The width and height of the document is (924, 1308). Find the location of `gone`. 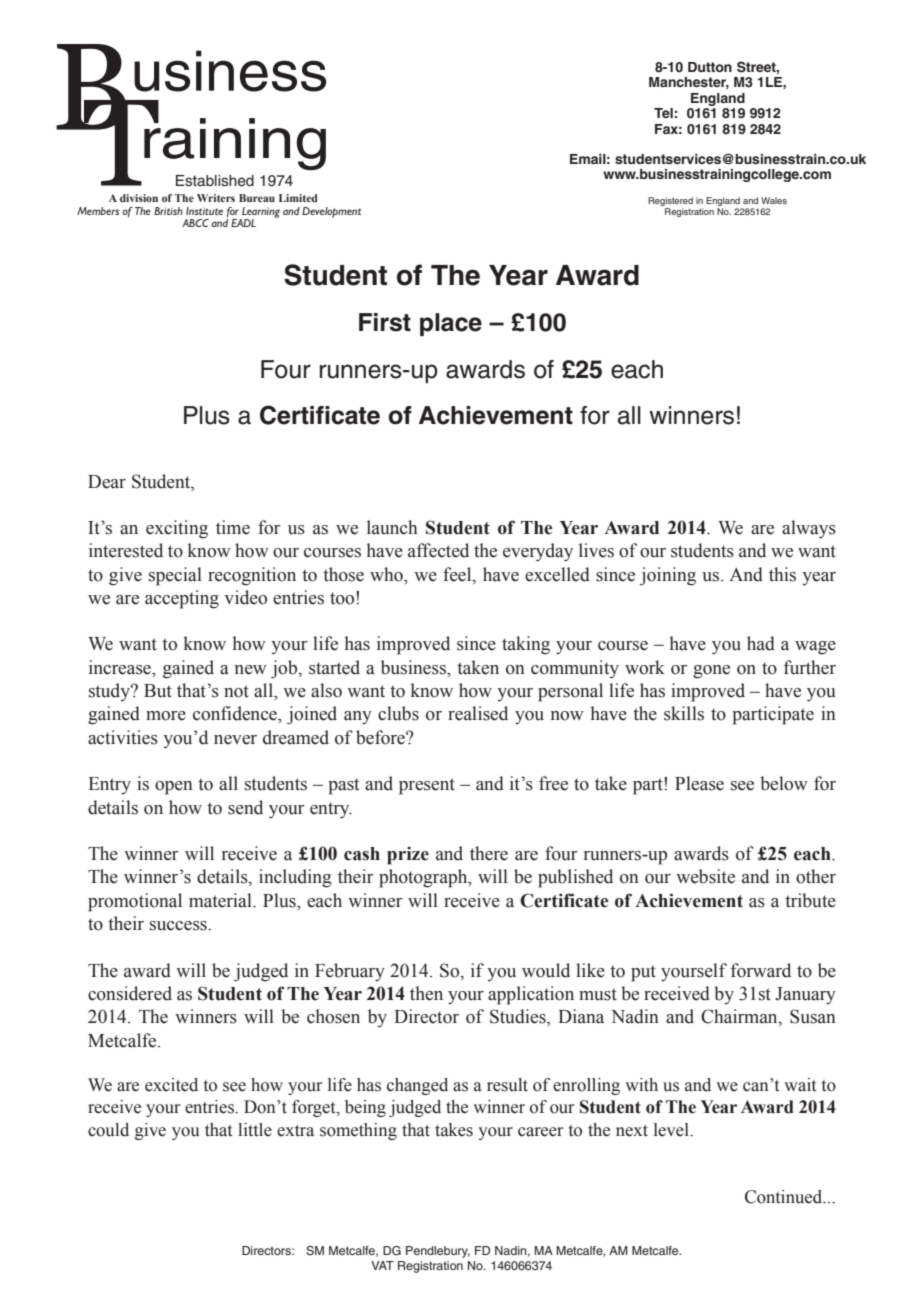

gone is located at coordinates (711, 672).
